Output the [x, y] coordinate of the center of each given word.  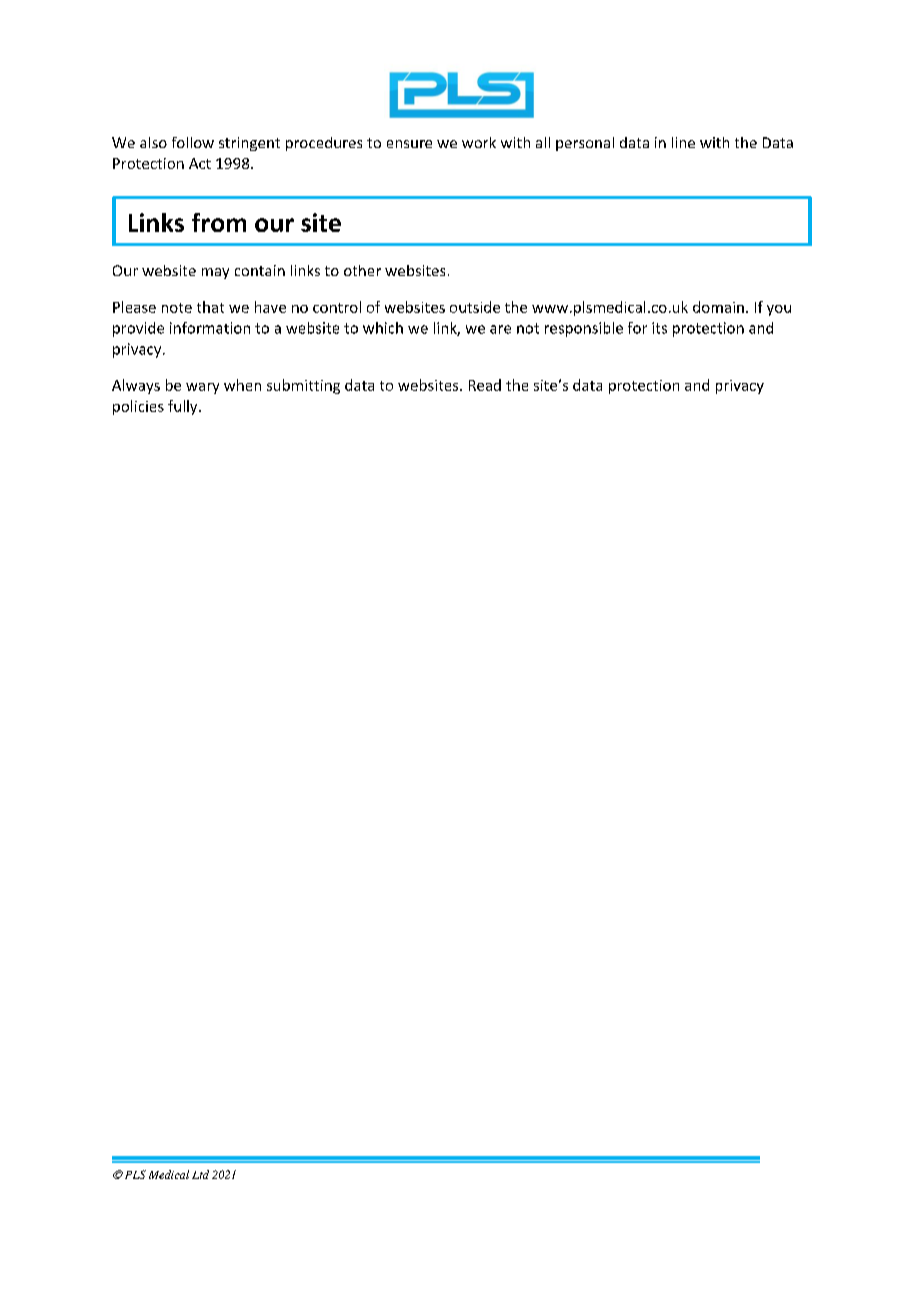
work [479, 142]
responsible [584, 329]
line [683, 142]
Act [200, 163]
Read [485, 385]
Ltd [200, 1174]
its [659, 328]
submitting [303, 386]
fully [184, 407]
